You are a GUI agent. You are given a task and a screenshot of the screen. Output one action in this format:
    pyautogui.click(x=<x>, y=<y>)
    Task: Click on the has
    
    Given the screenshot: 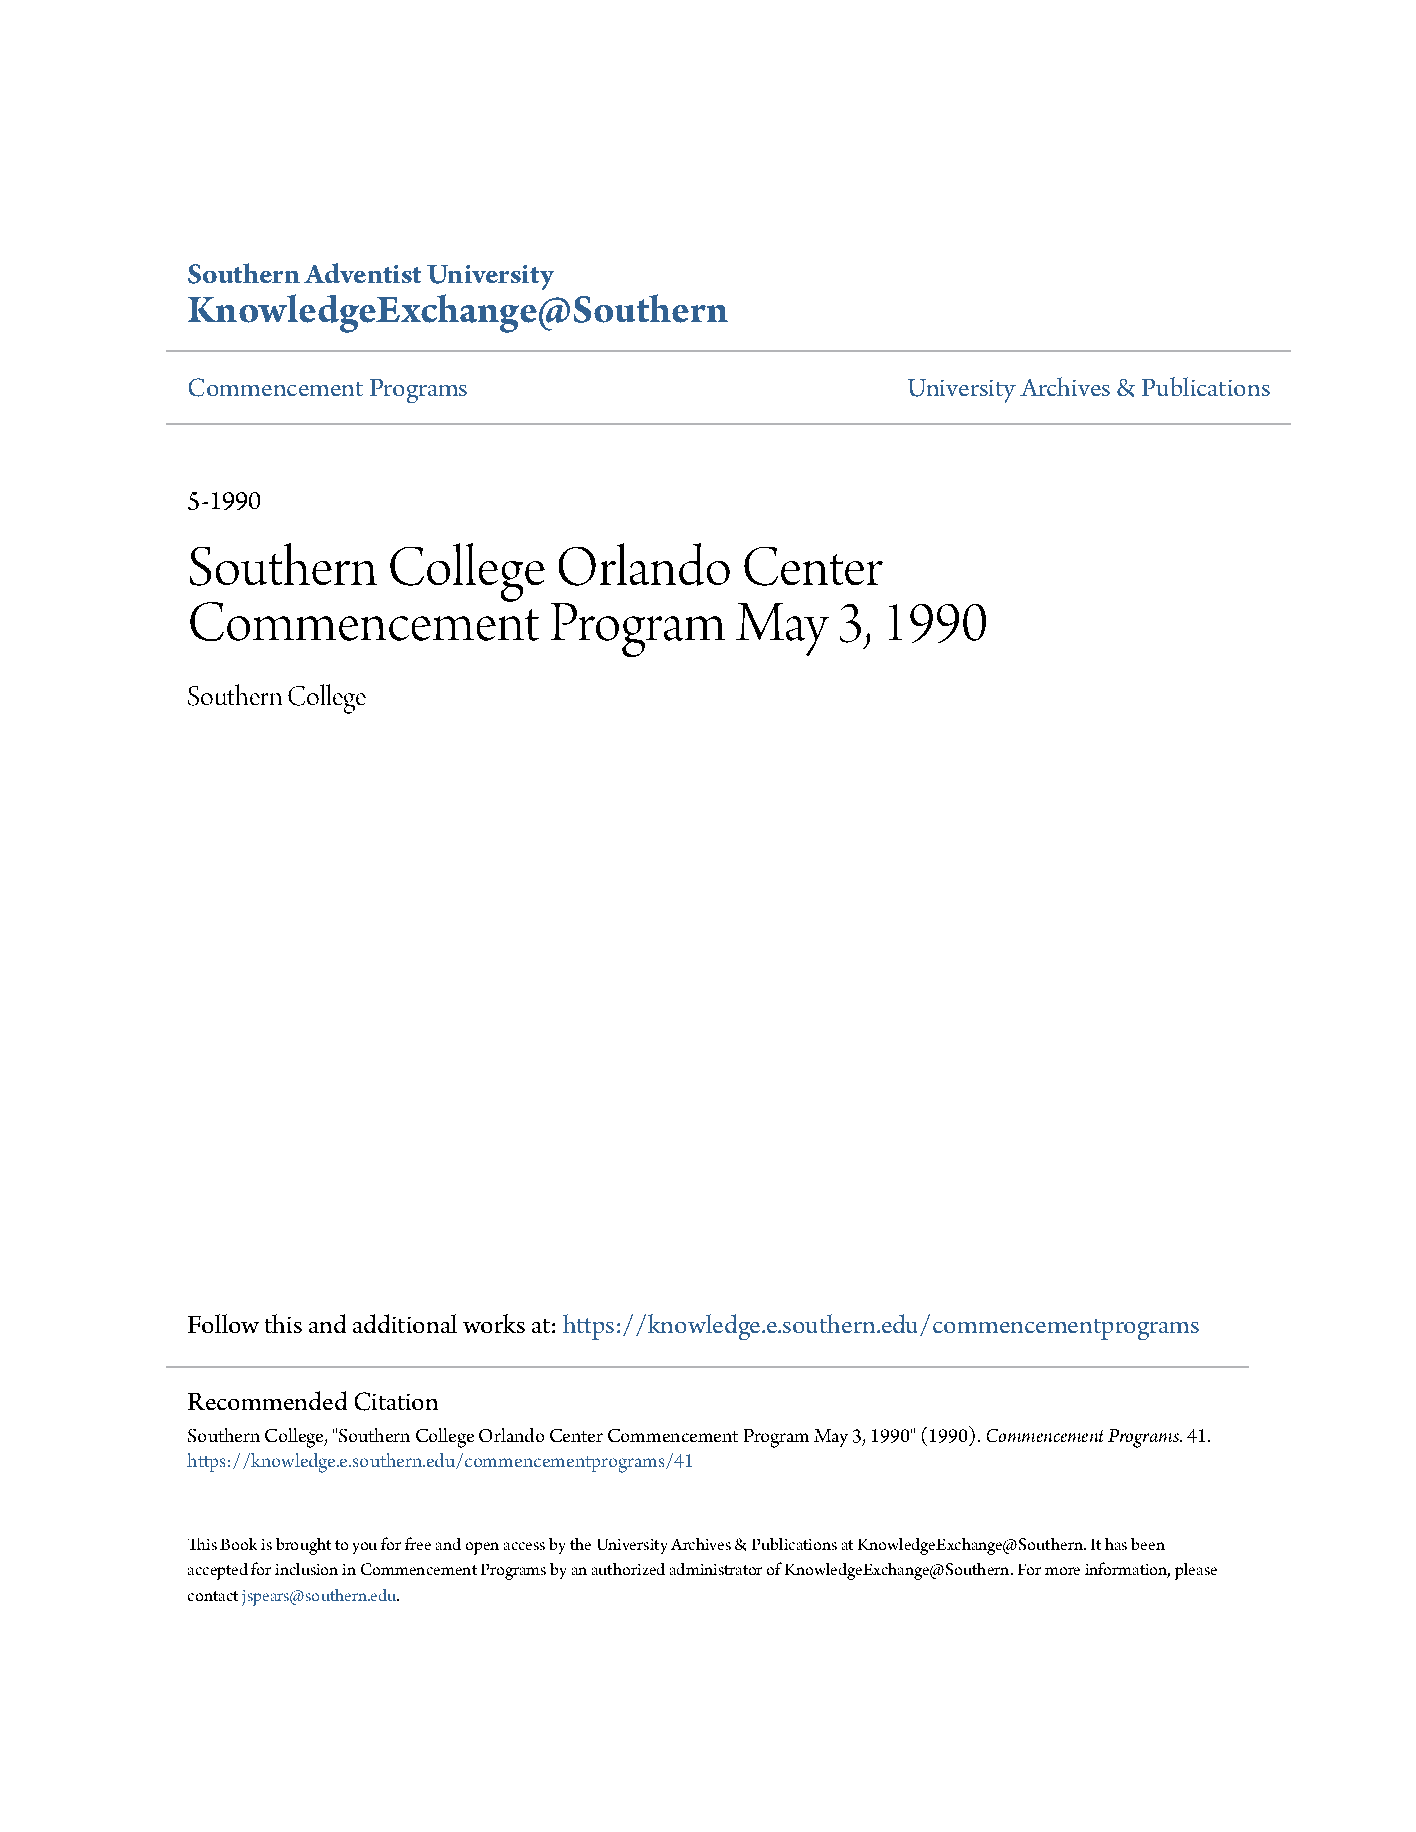 What is the action you would take?
    pyautogui.click(x=1116, y=1544)
